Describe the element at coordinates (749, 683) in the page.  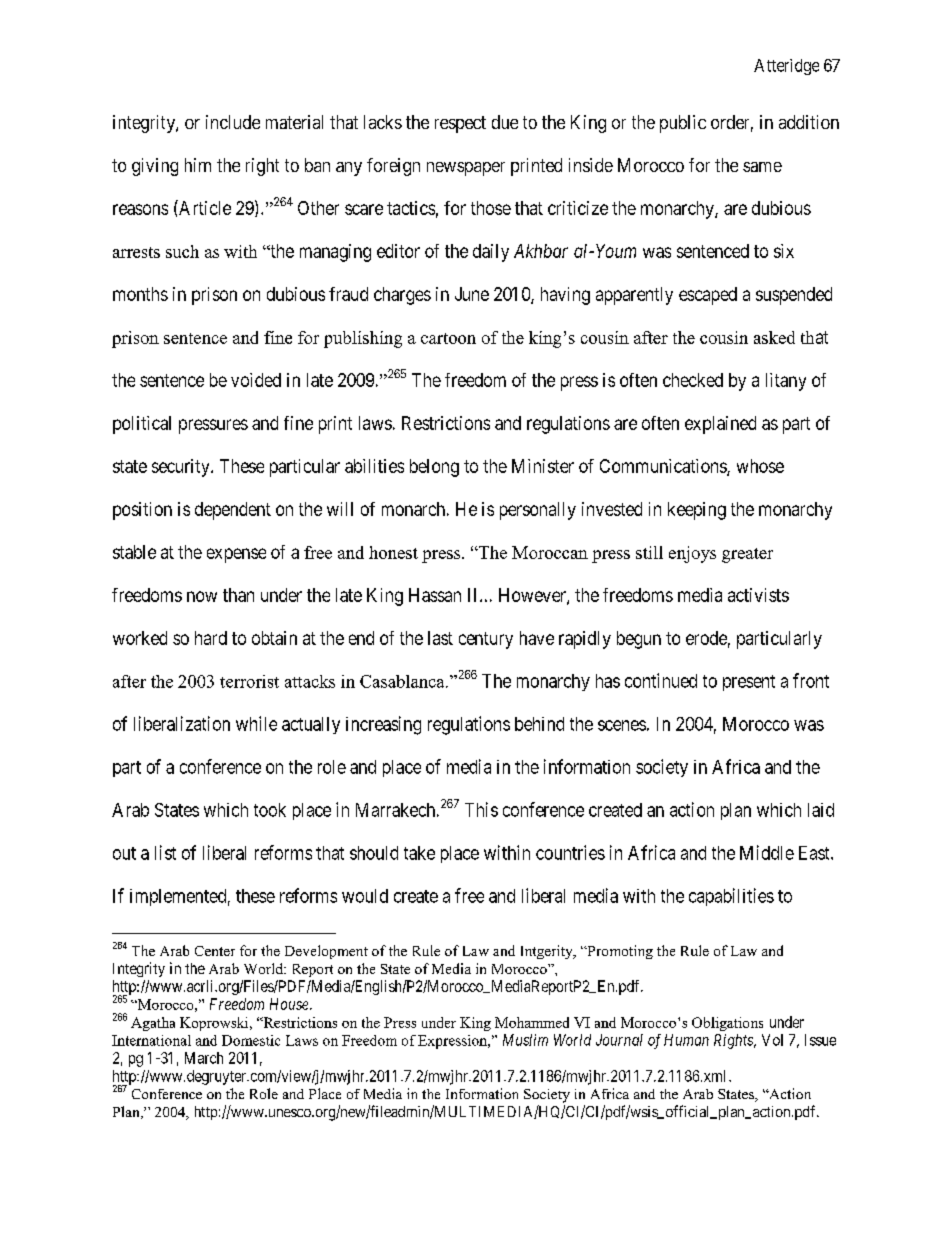
I see `present` at that location.
